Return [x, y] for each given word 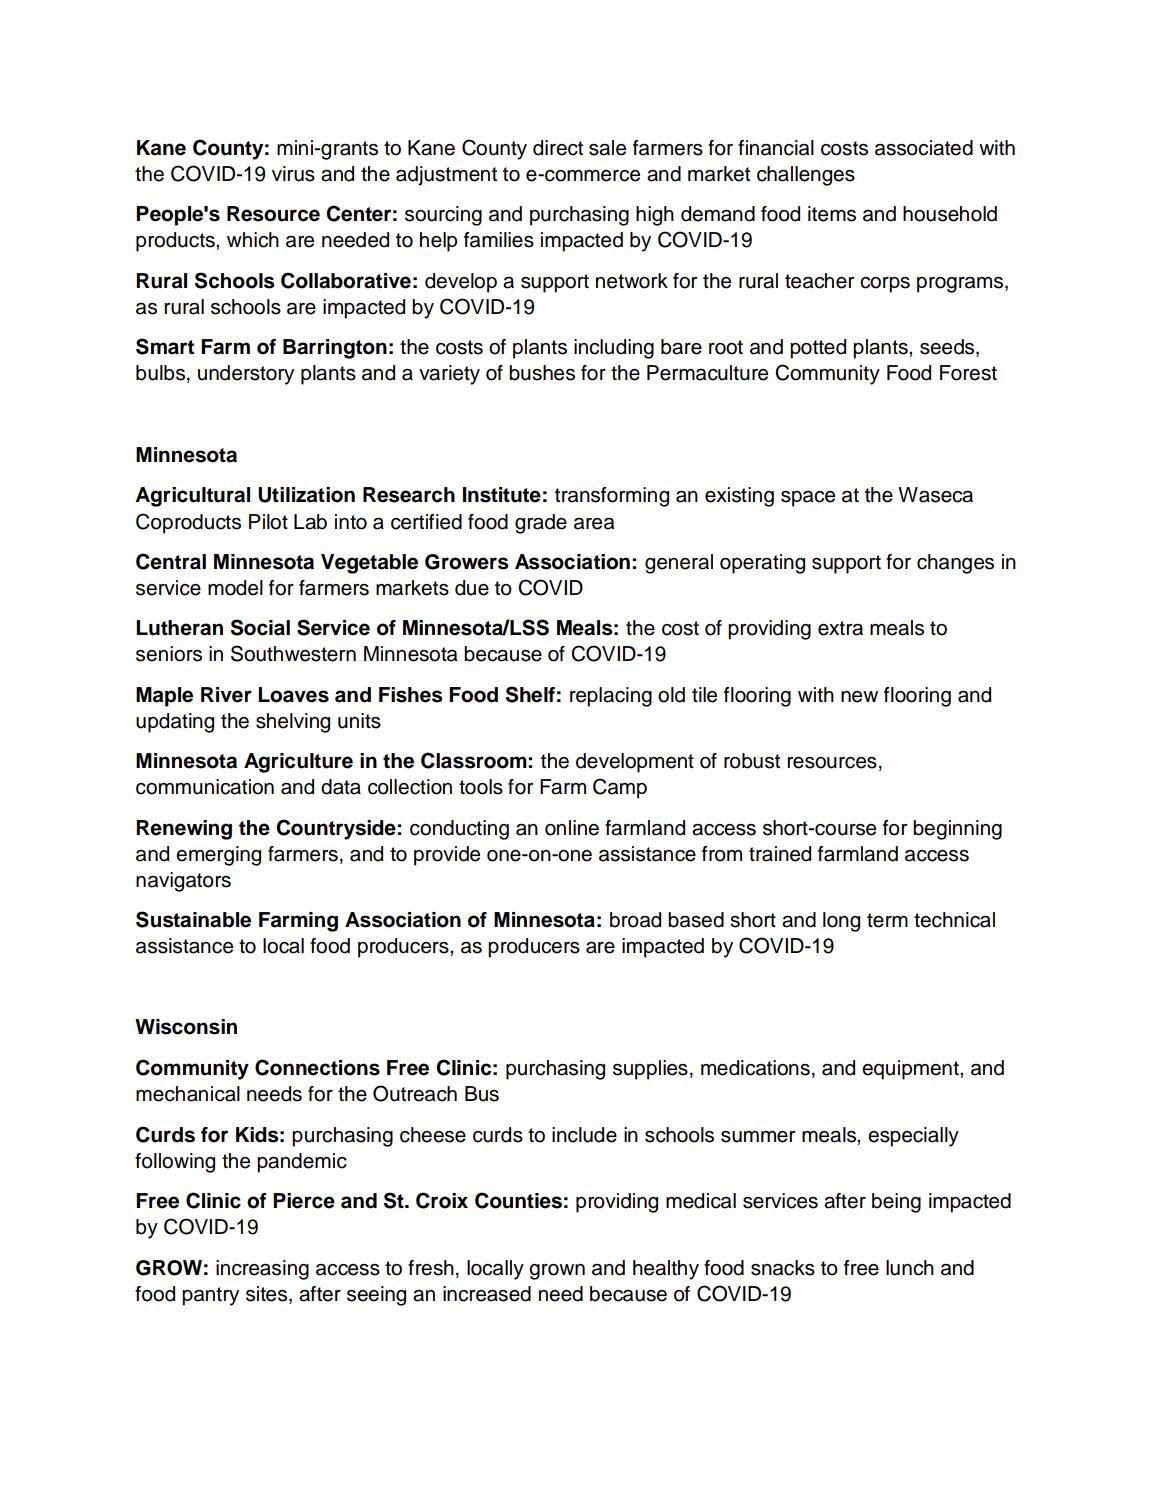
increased [487, 1294]
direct [558, 148]
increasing [262, 1270]
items [832, 214]
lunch [910, 1268]
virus [293, 174]
